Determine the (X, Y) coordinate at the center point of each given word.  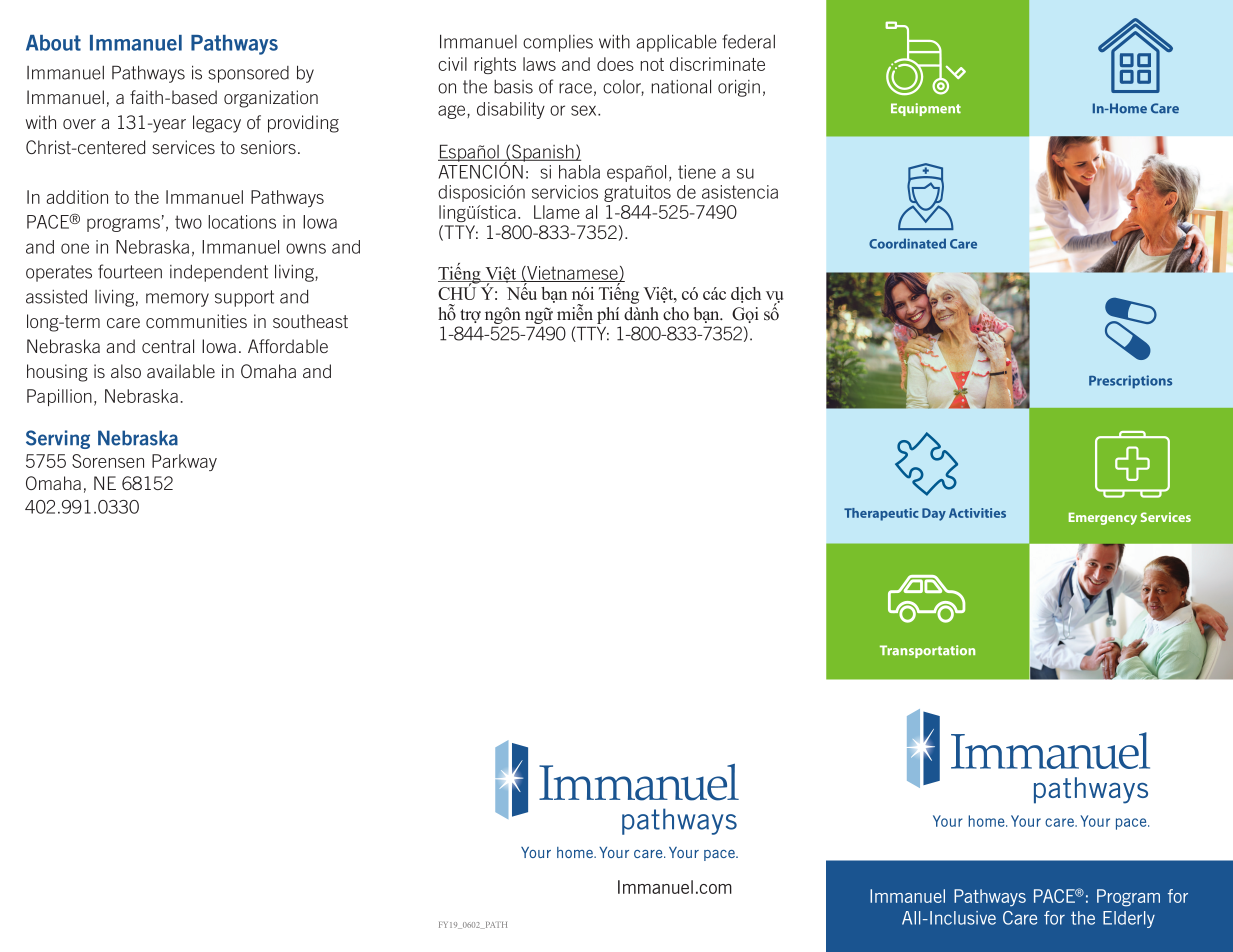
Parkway (184, 462)
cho (676, 314)
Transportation (927, 651)
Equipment (926, 109)
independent (219, 273)
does (615, 64)
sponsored (248, 74)
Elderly (1129, 919)
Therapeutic (881, 514)
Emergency (1103, 518)
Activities (977, 513)
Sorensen (108, 461)
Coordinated (907, 243)
